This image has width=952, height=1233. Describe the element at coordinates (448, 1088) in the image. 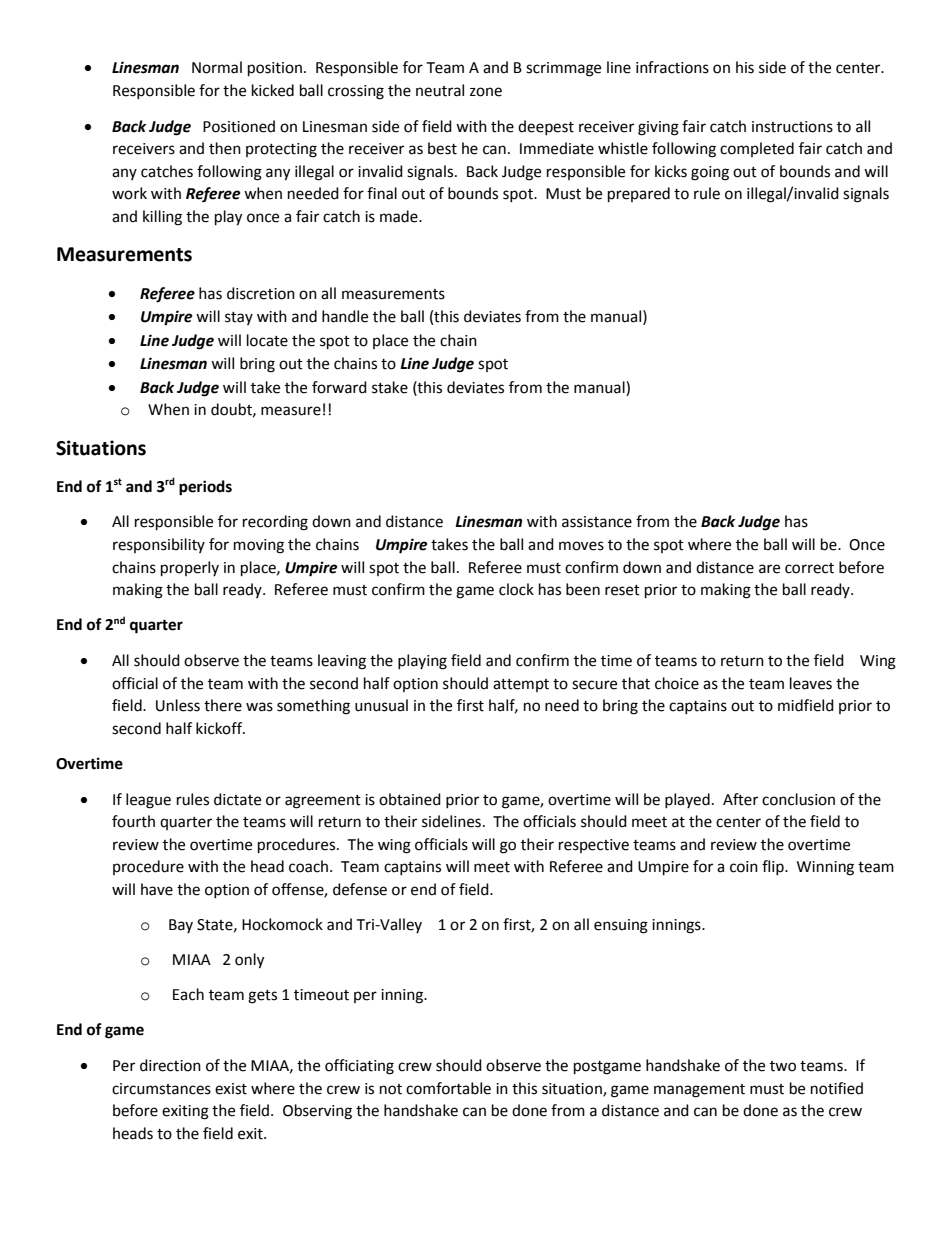

I see `comfortable` at that location.
